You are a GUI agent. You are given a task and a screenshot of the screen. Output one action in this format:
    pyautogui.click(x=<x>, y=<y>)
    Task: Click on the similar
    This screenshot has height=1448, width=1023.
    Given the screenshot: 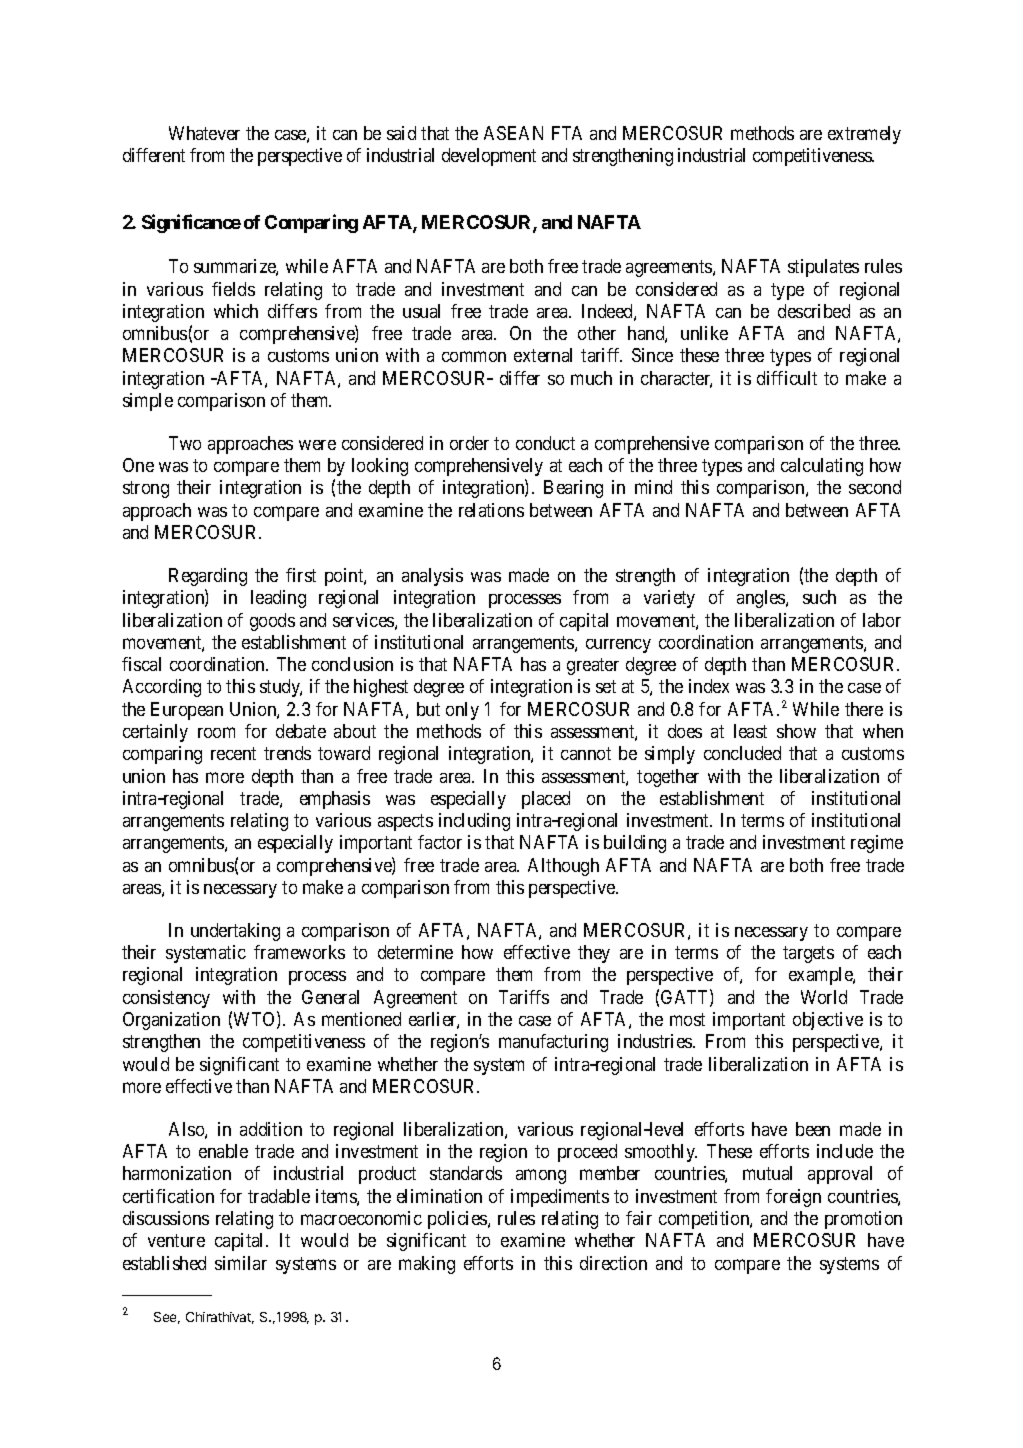 What is the action you would take?
    pyautogui.click(x=241, y=1263)
